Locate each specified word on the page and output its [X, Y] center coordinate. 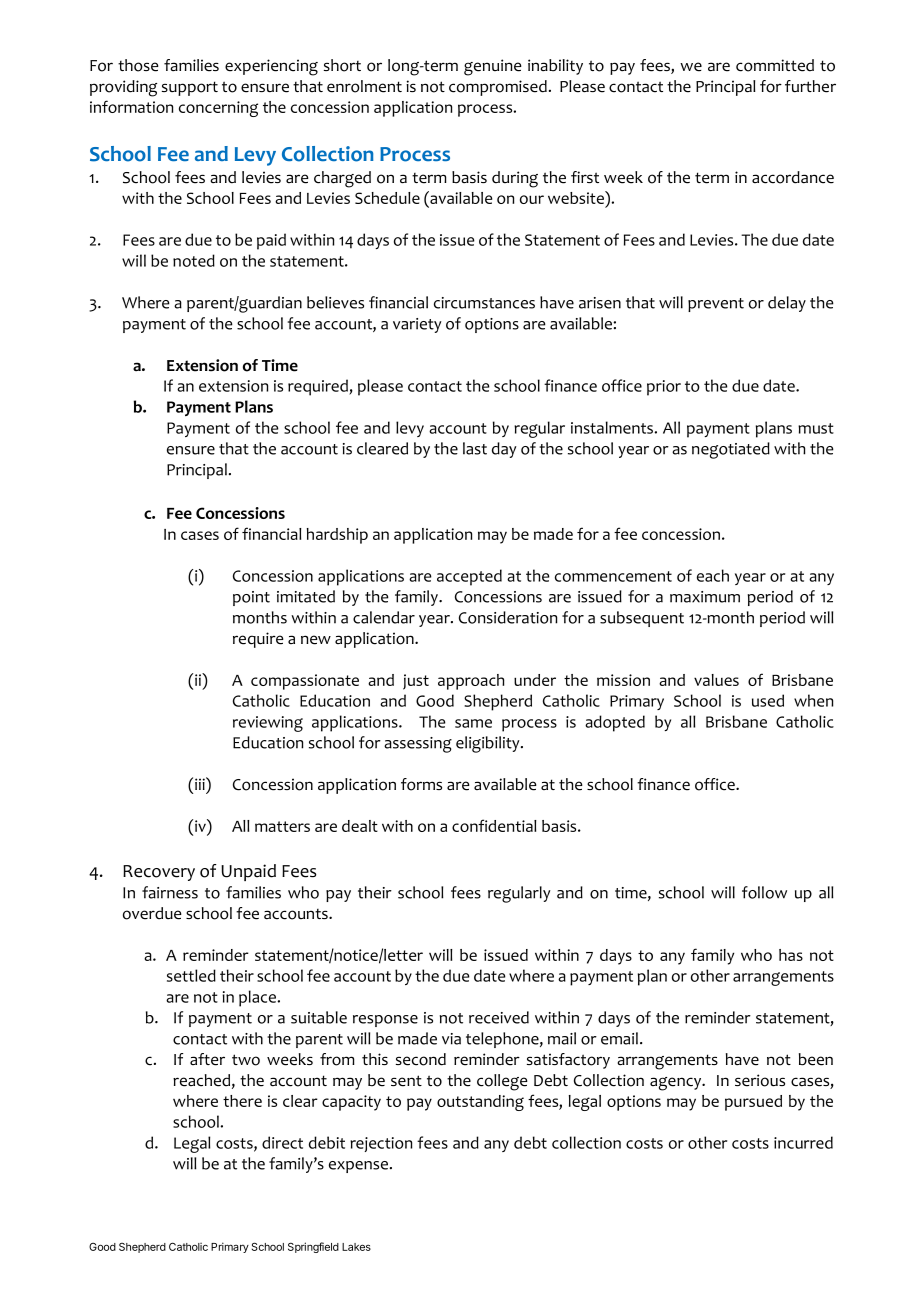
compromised [498, 88]
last [475, 448]
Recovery [159, 873]
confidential [494, 825]
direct [282, 1142]
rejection [381, 1144]
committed [775, 65]
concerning [218, 109]
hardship [337, 536]
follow [764, 892]
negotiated [731, 450]
